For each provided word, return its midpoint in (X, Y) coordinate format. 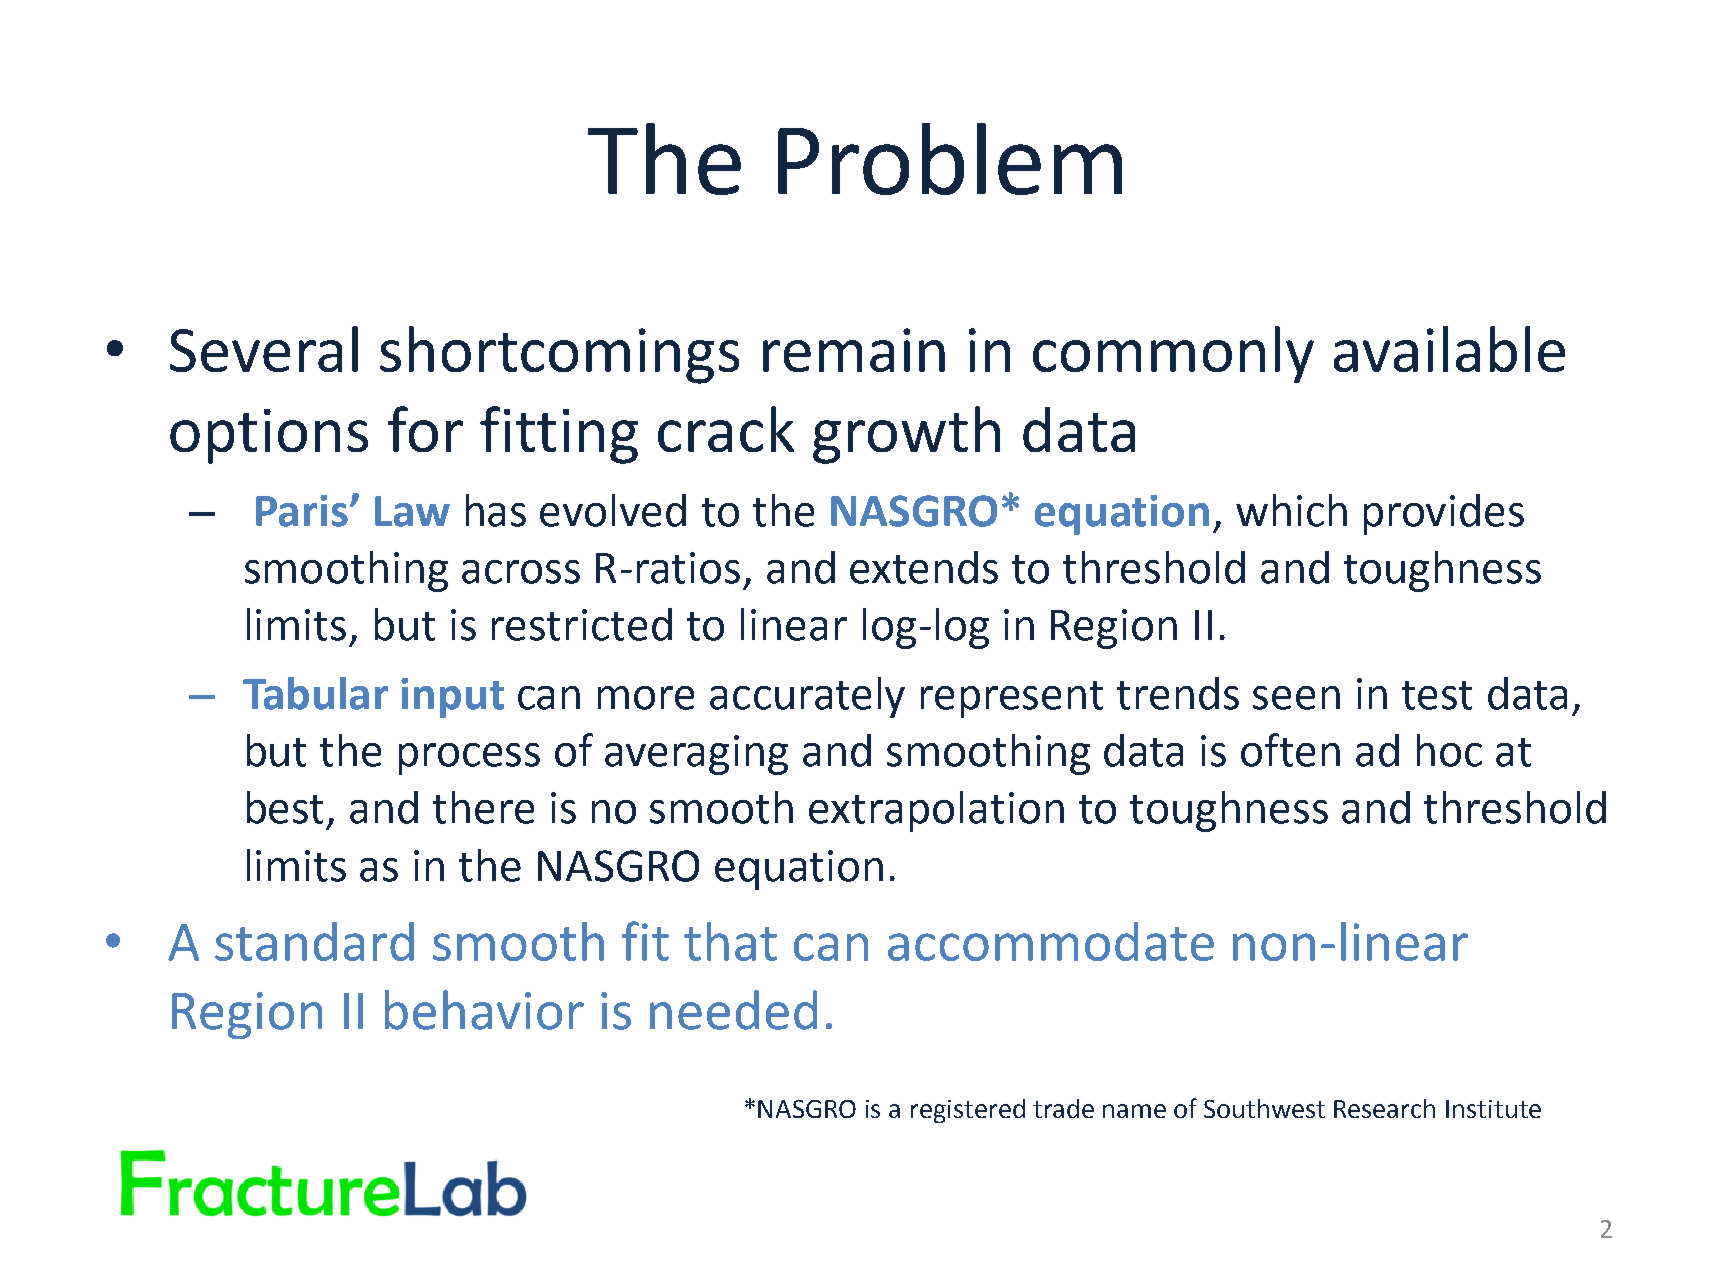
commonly (1173, 354)
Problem (950, 159)
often (1290, 750)
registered (968, 1111)
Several (264, 349)
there (483, 807)
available (1449, 349)
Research (1384, 1108)
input (452, 698)
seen (1296, 698)
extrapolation (936, 811)
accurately (807, 697)
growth (906, 435)
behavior (484, 1010)
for (425, 429)
